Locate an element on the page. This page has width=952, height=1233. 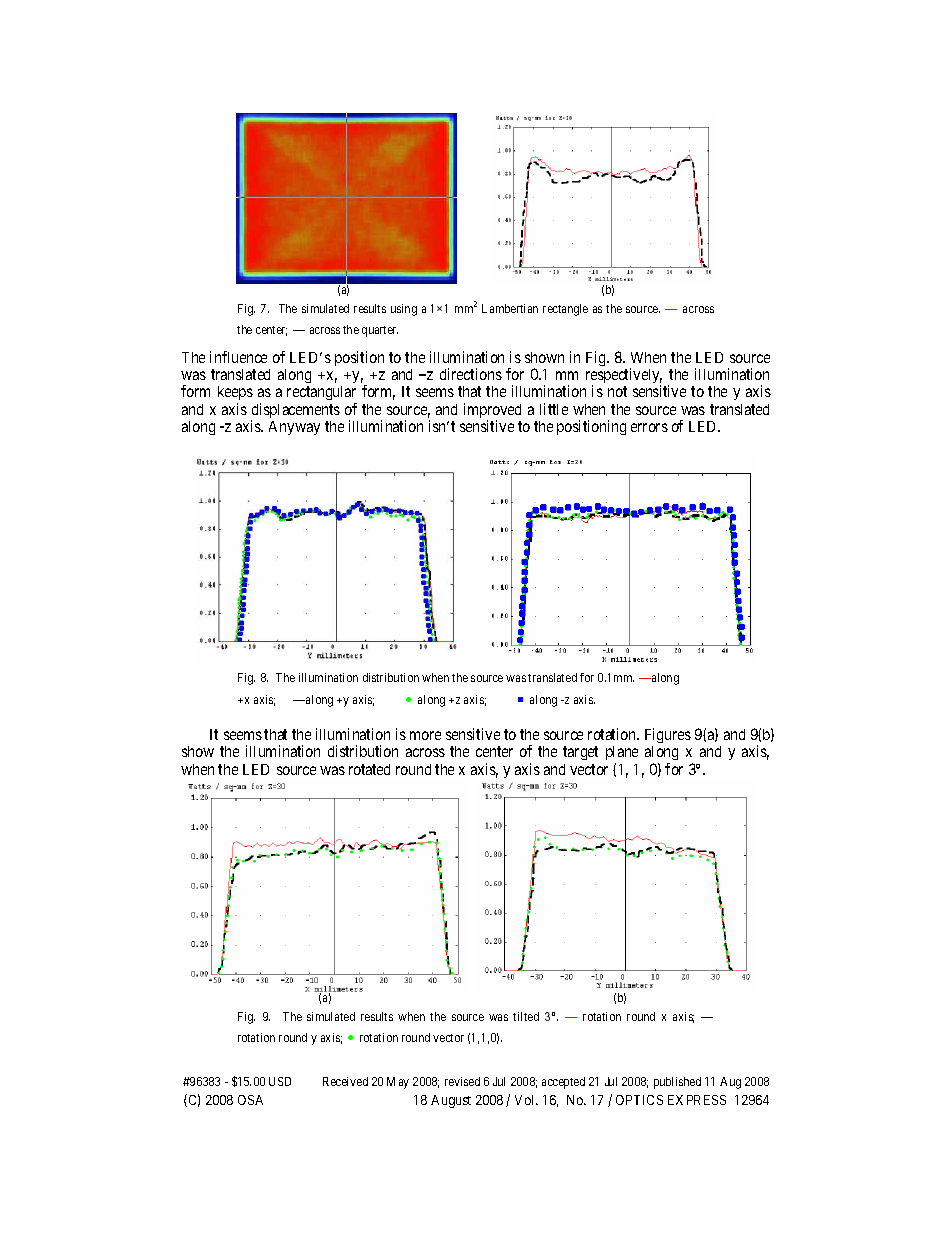
USD is located at coordinates (280, 1081).
